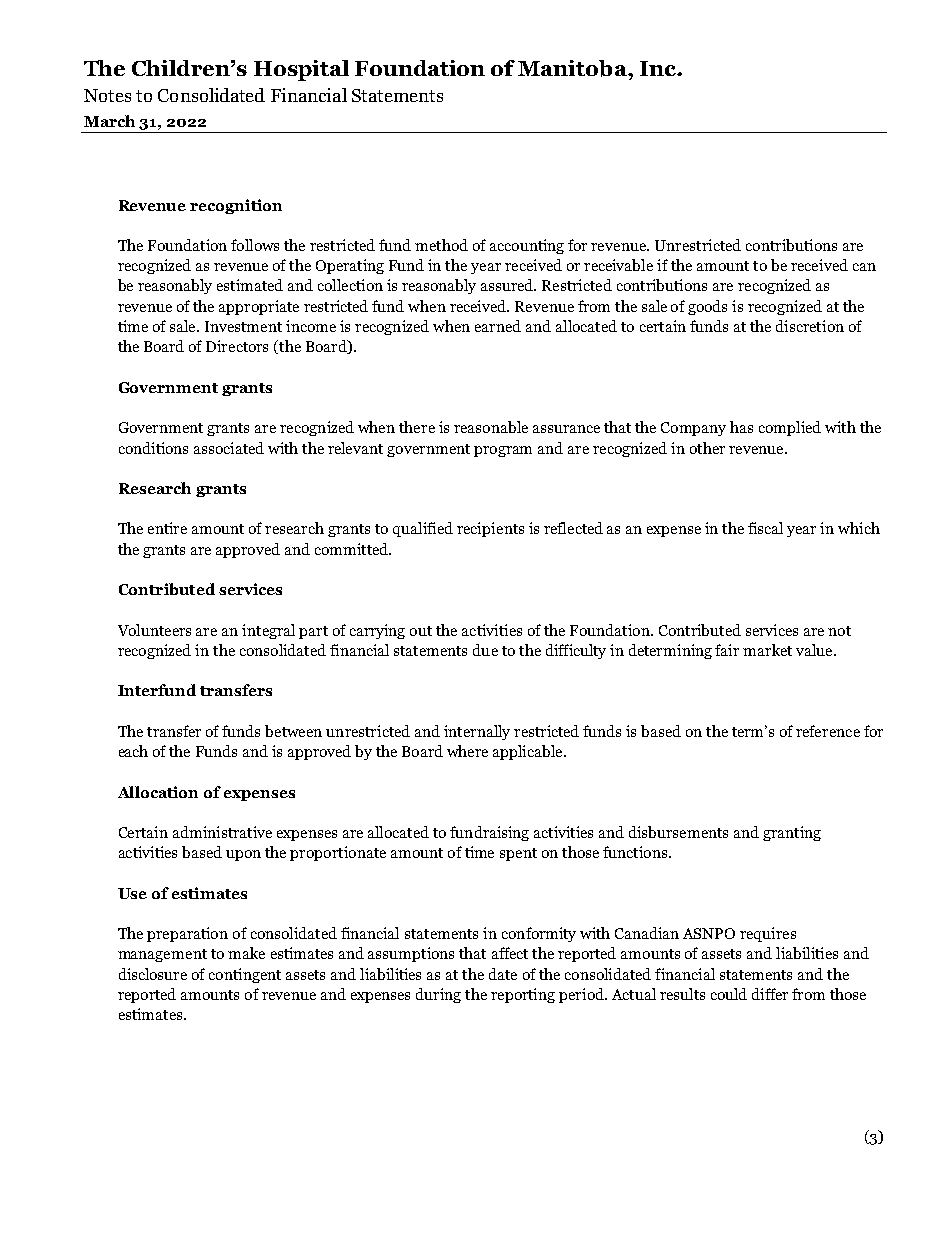 The height and width of the screenshot is (1233, 952). What do you see at coordinates (573, 68) in the screenshot?
I see `Manitoba` at bounding box center [573, 68].
